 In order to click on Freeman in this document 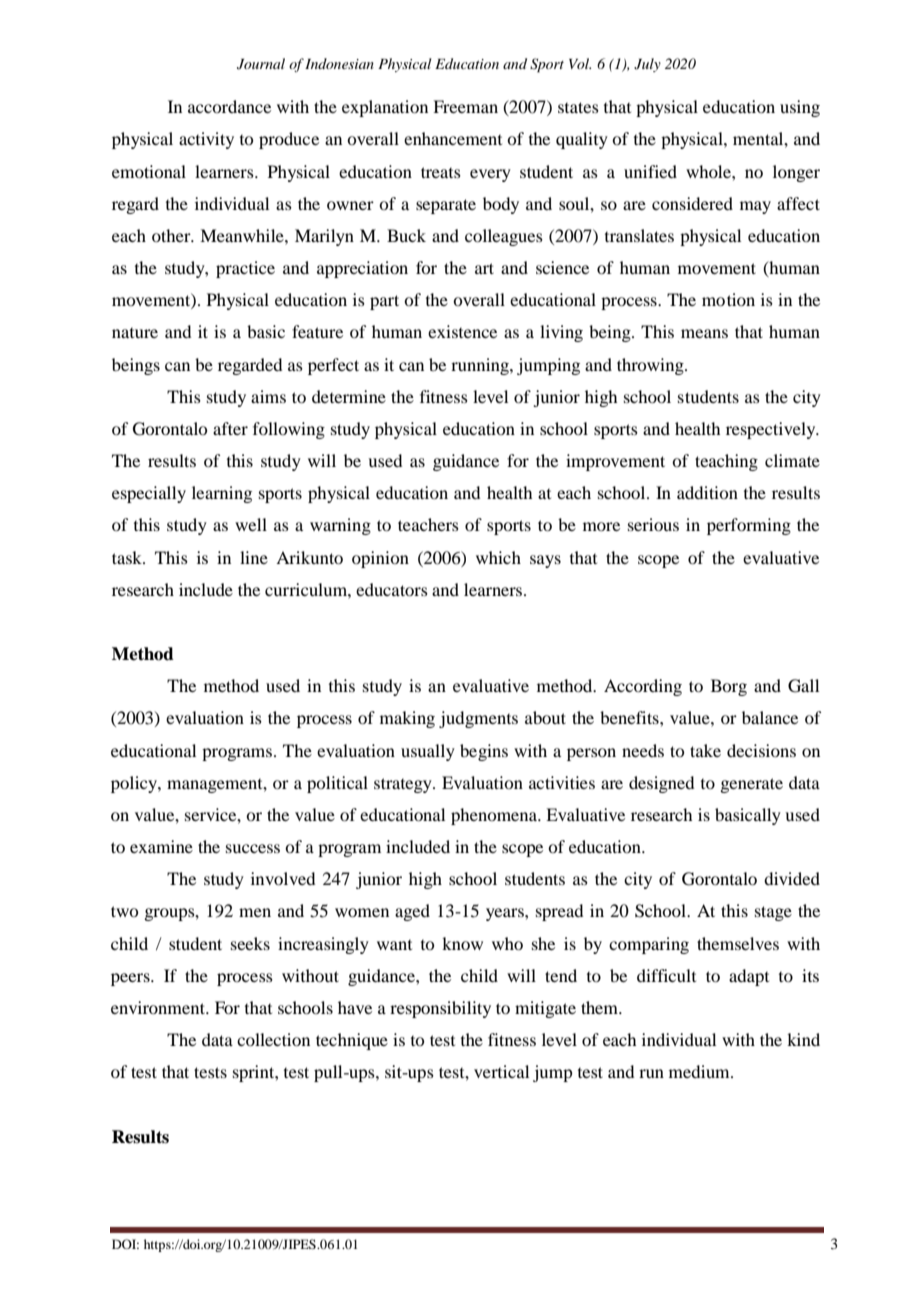, I will do `click(465, 106)`.
